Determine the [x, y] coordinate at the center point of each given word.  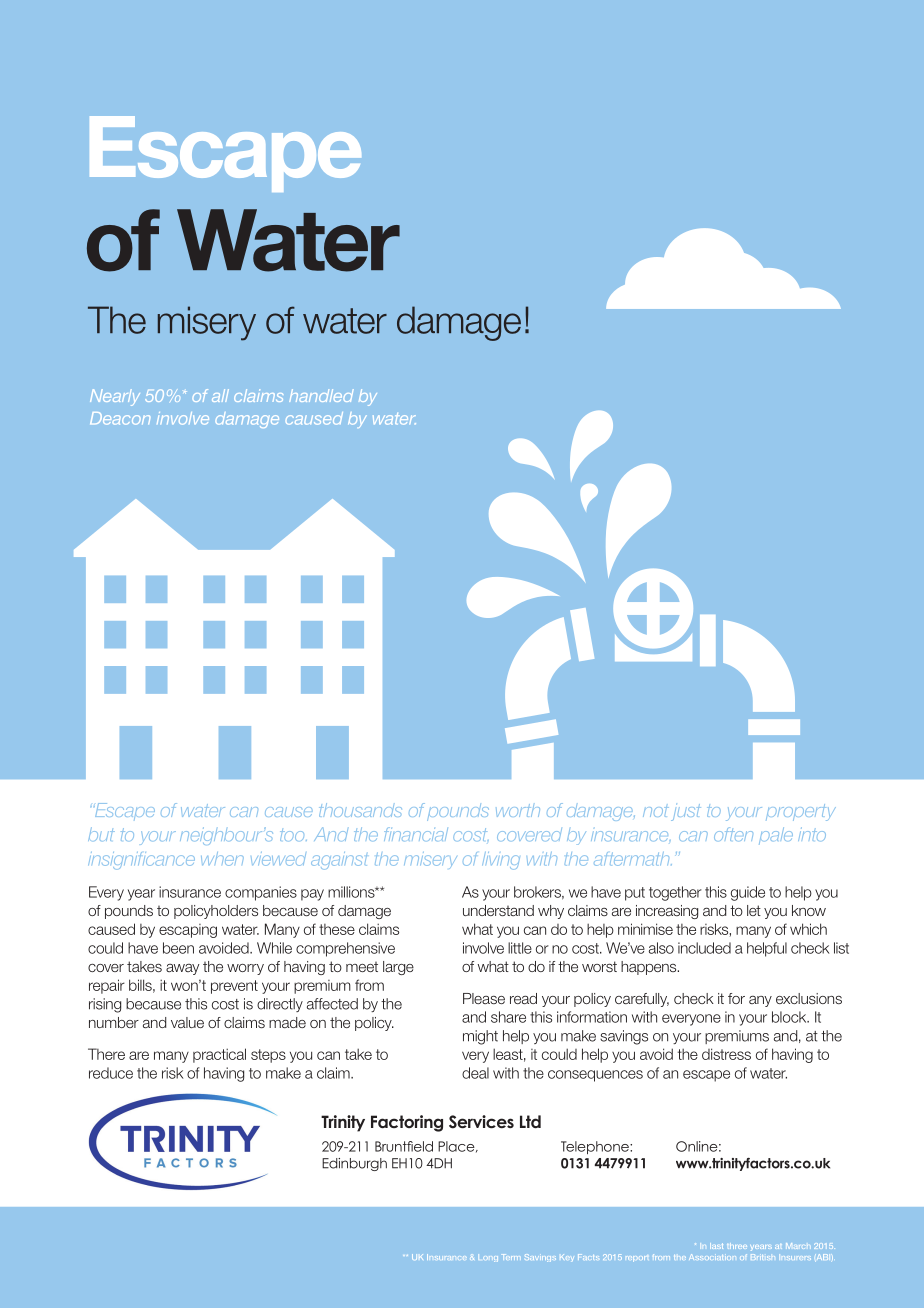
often [733, 834]
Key [567, 1257]
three [737, 1246]
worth [518, 810]
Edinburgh [354, 1164]
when [222, 859]
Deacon [120, 418]
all [220, 395]
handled [321, 395]
